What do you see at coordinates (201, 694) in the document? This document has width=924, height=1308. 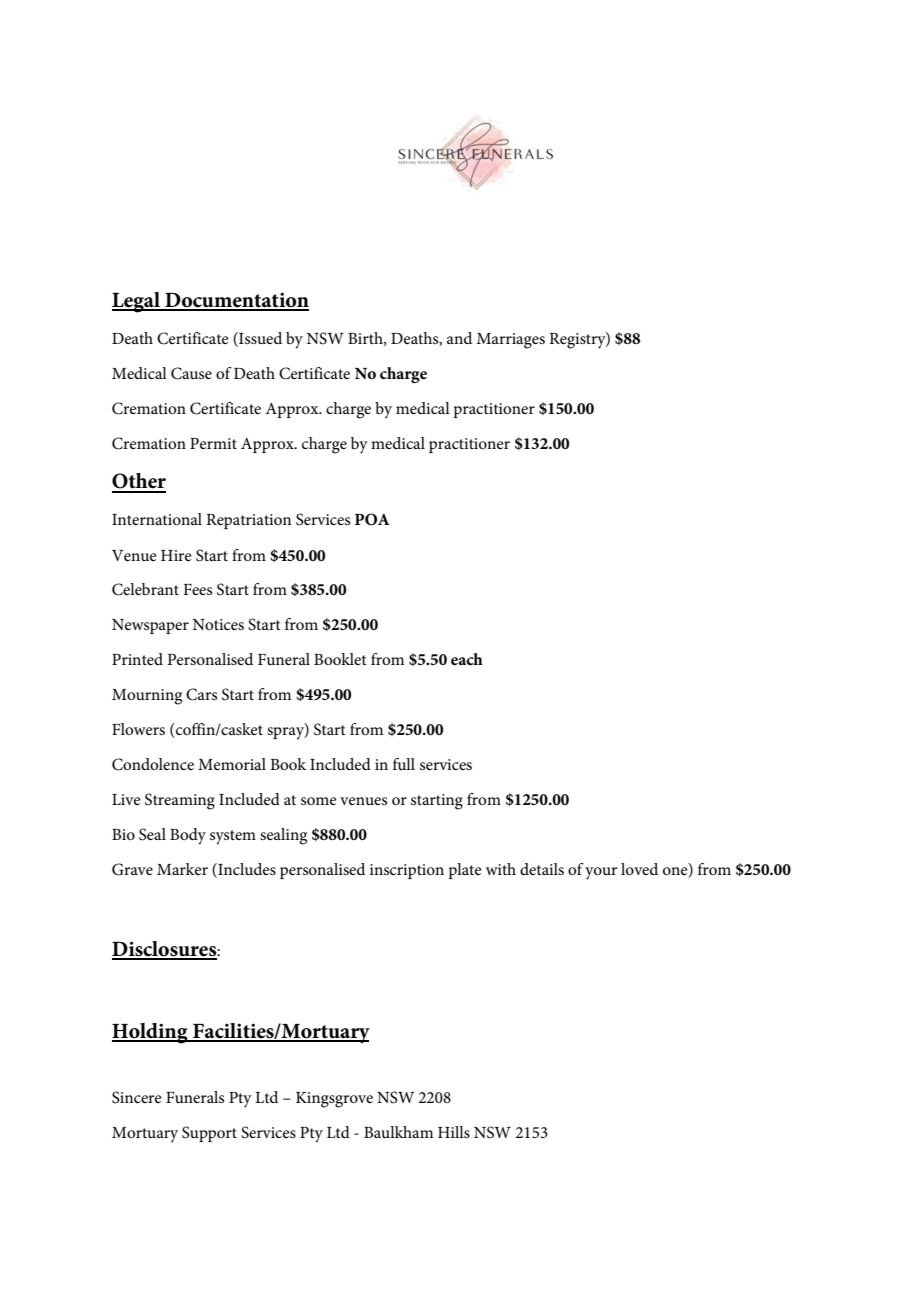 I see `Cars` at bounding box center [201, 694].
